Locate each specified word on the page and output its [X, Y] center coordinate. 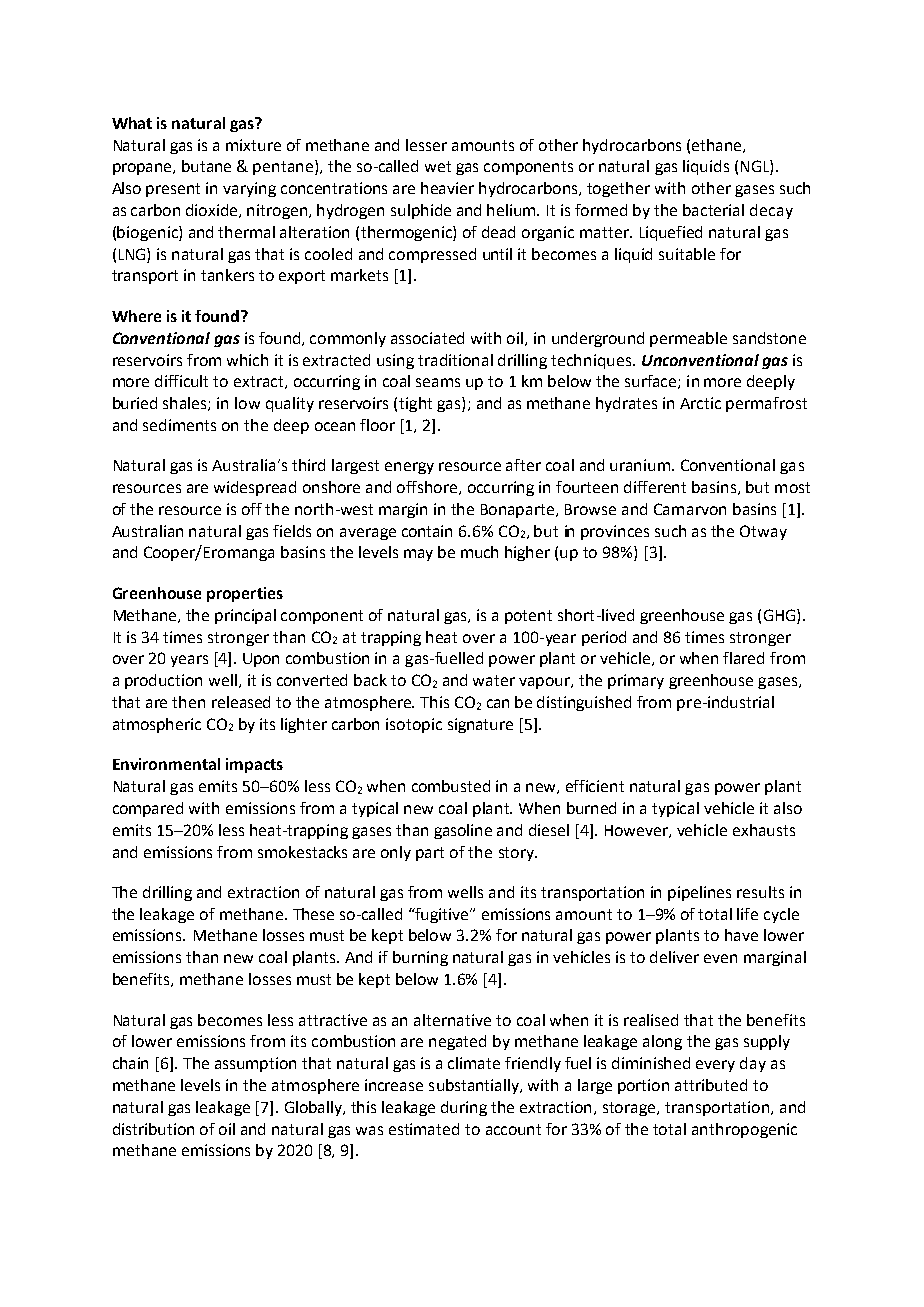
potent [528, 617]
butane [206, 166]
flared [743, 658]
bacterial [713, 210]
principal [245, 616]
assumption [255, 1064]
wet [438, 166]
